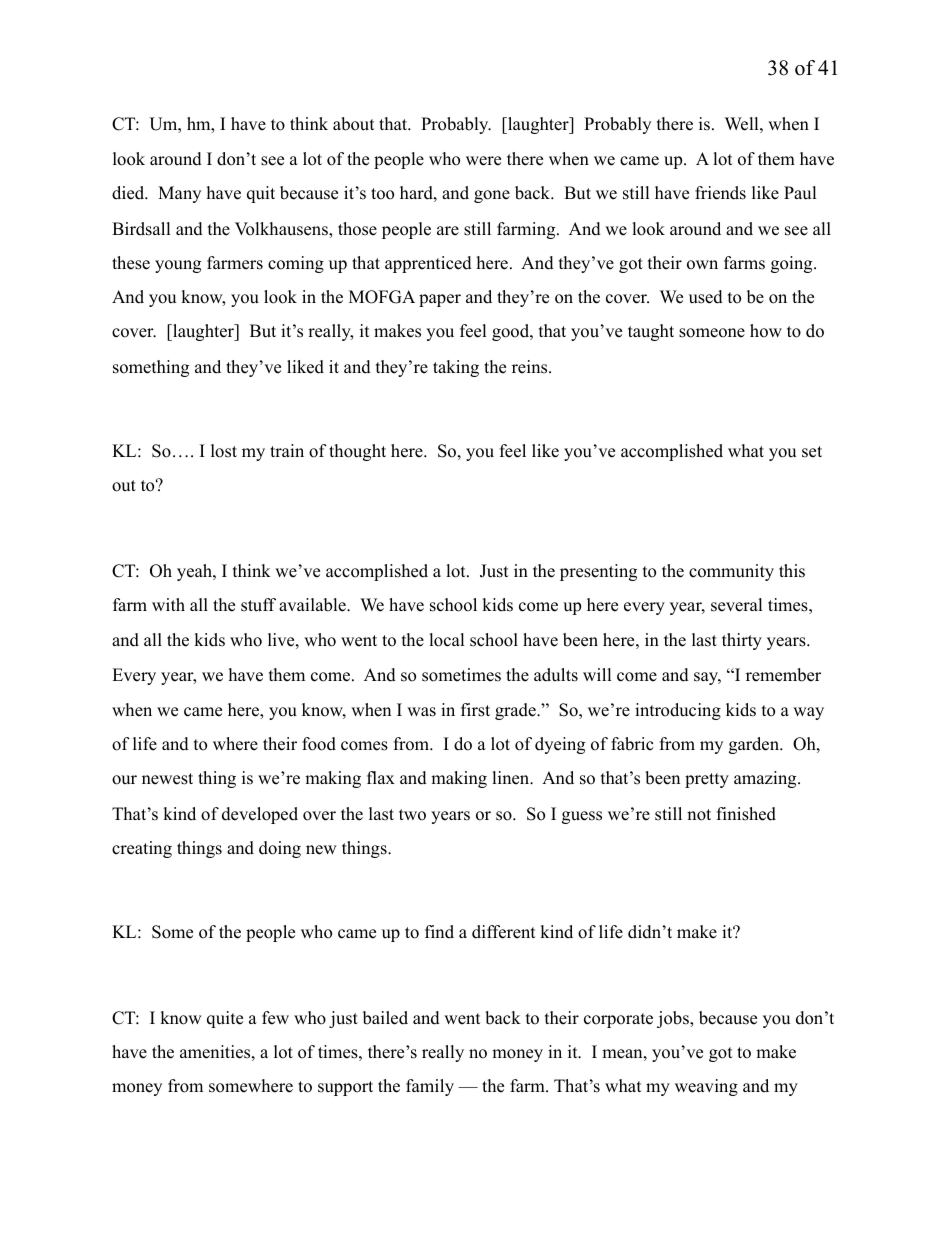  Describe the element at coordinates (447, 640) in the image. I see `local` at that location.
